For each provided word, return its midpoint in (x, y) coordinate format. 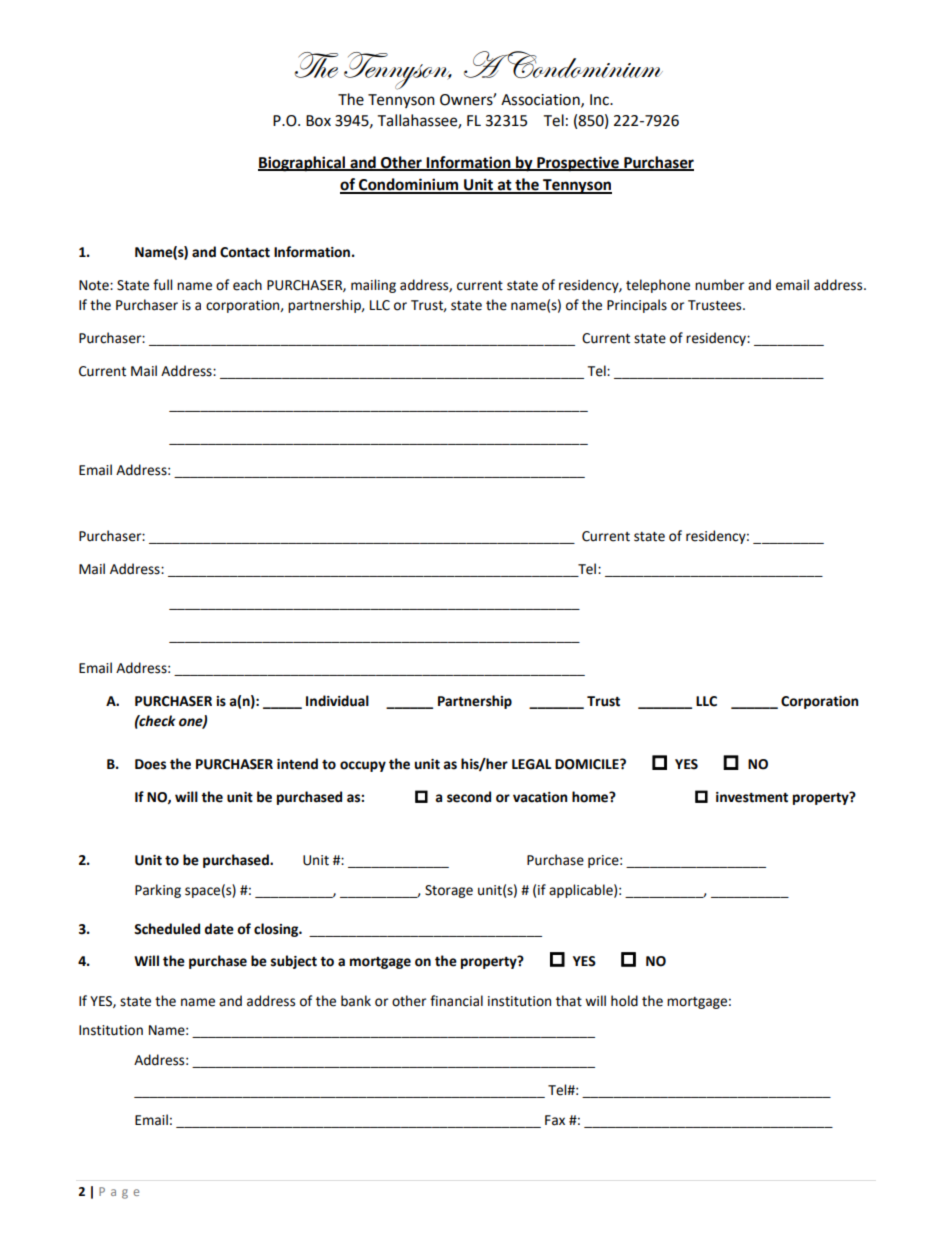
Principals (637, 306)
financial (456, 1001)
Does (150, 764)
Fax (555, 1120)
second (469, 797)
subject (294, 962)
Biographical (303, 164)
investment (752, 797)
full (162, 285)
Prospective (578, 164)
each (247, 285)
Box (318, 121)
